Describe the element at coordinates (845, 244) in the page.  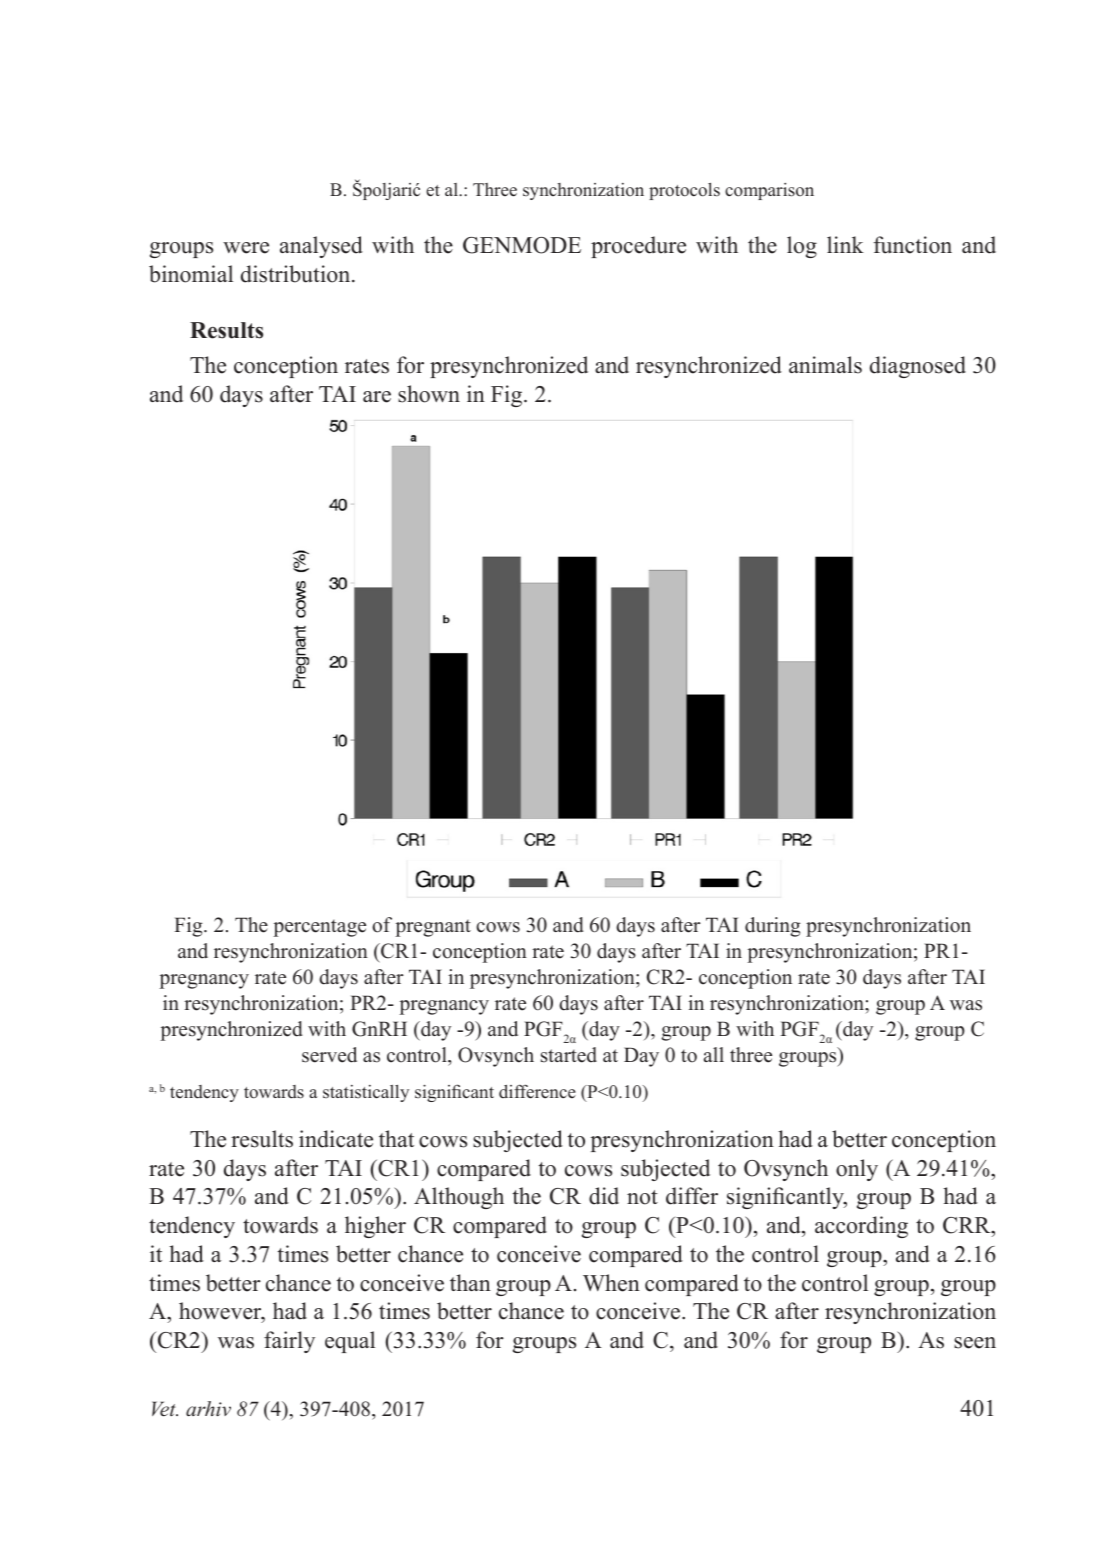
I see `link` at that location.
